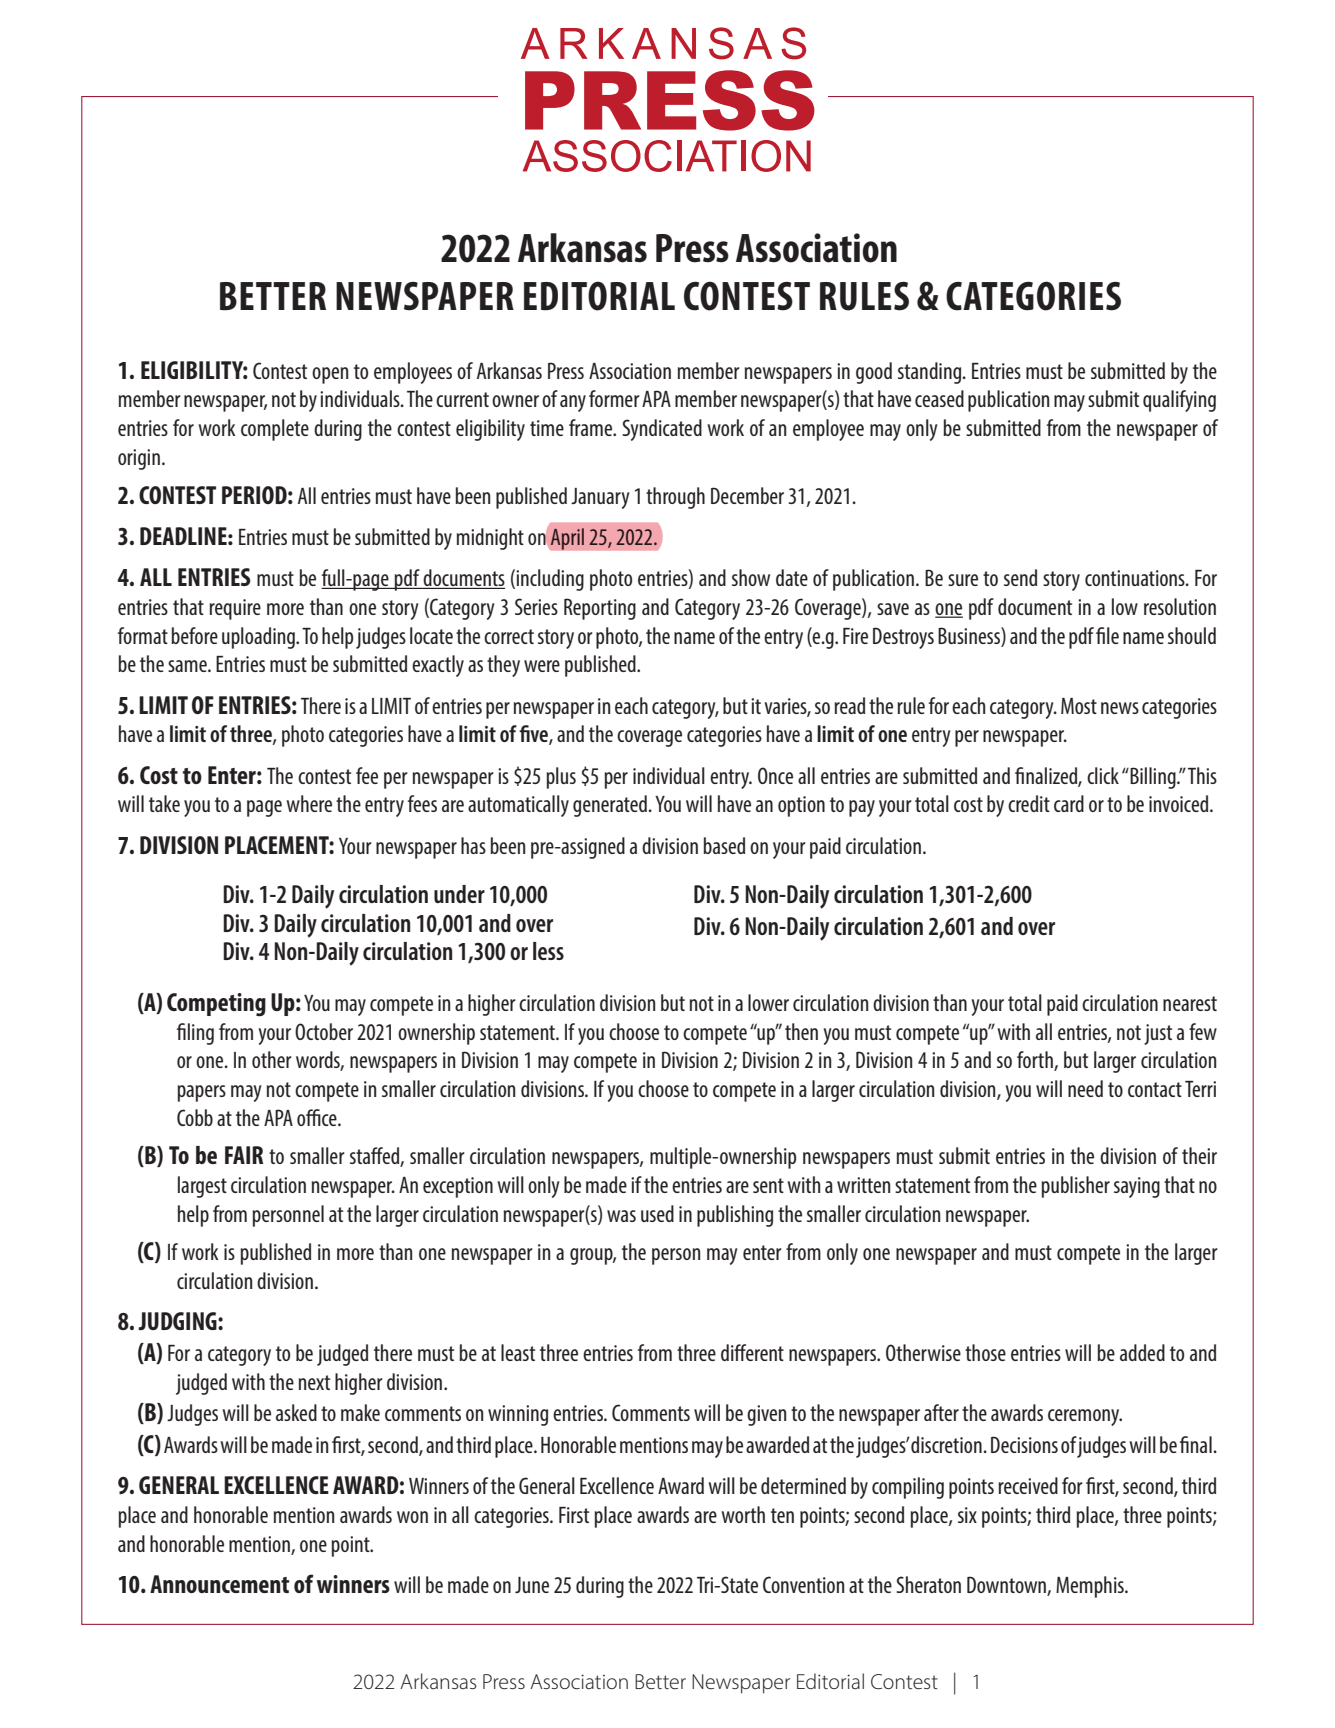  What do you see at coordinates (610, 806) in the screenshot?
I see `generated` at bounding box center [610, 806].
